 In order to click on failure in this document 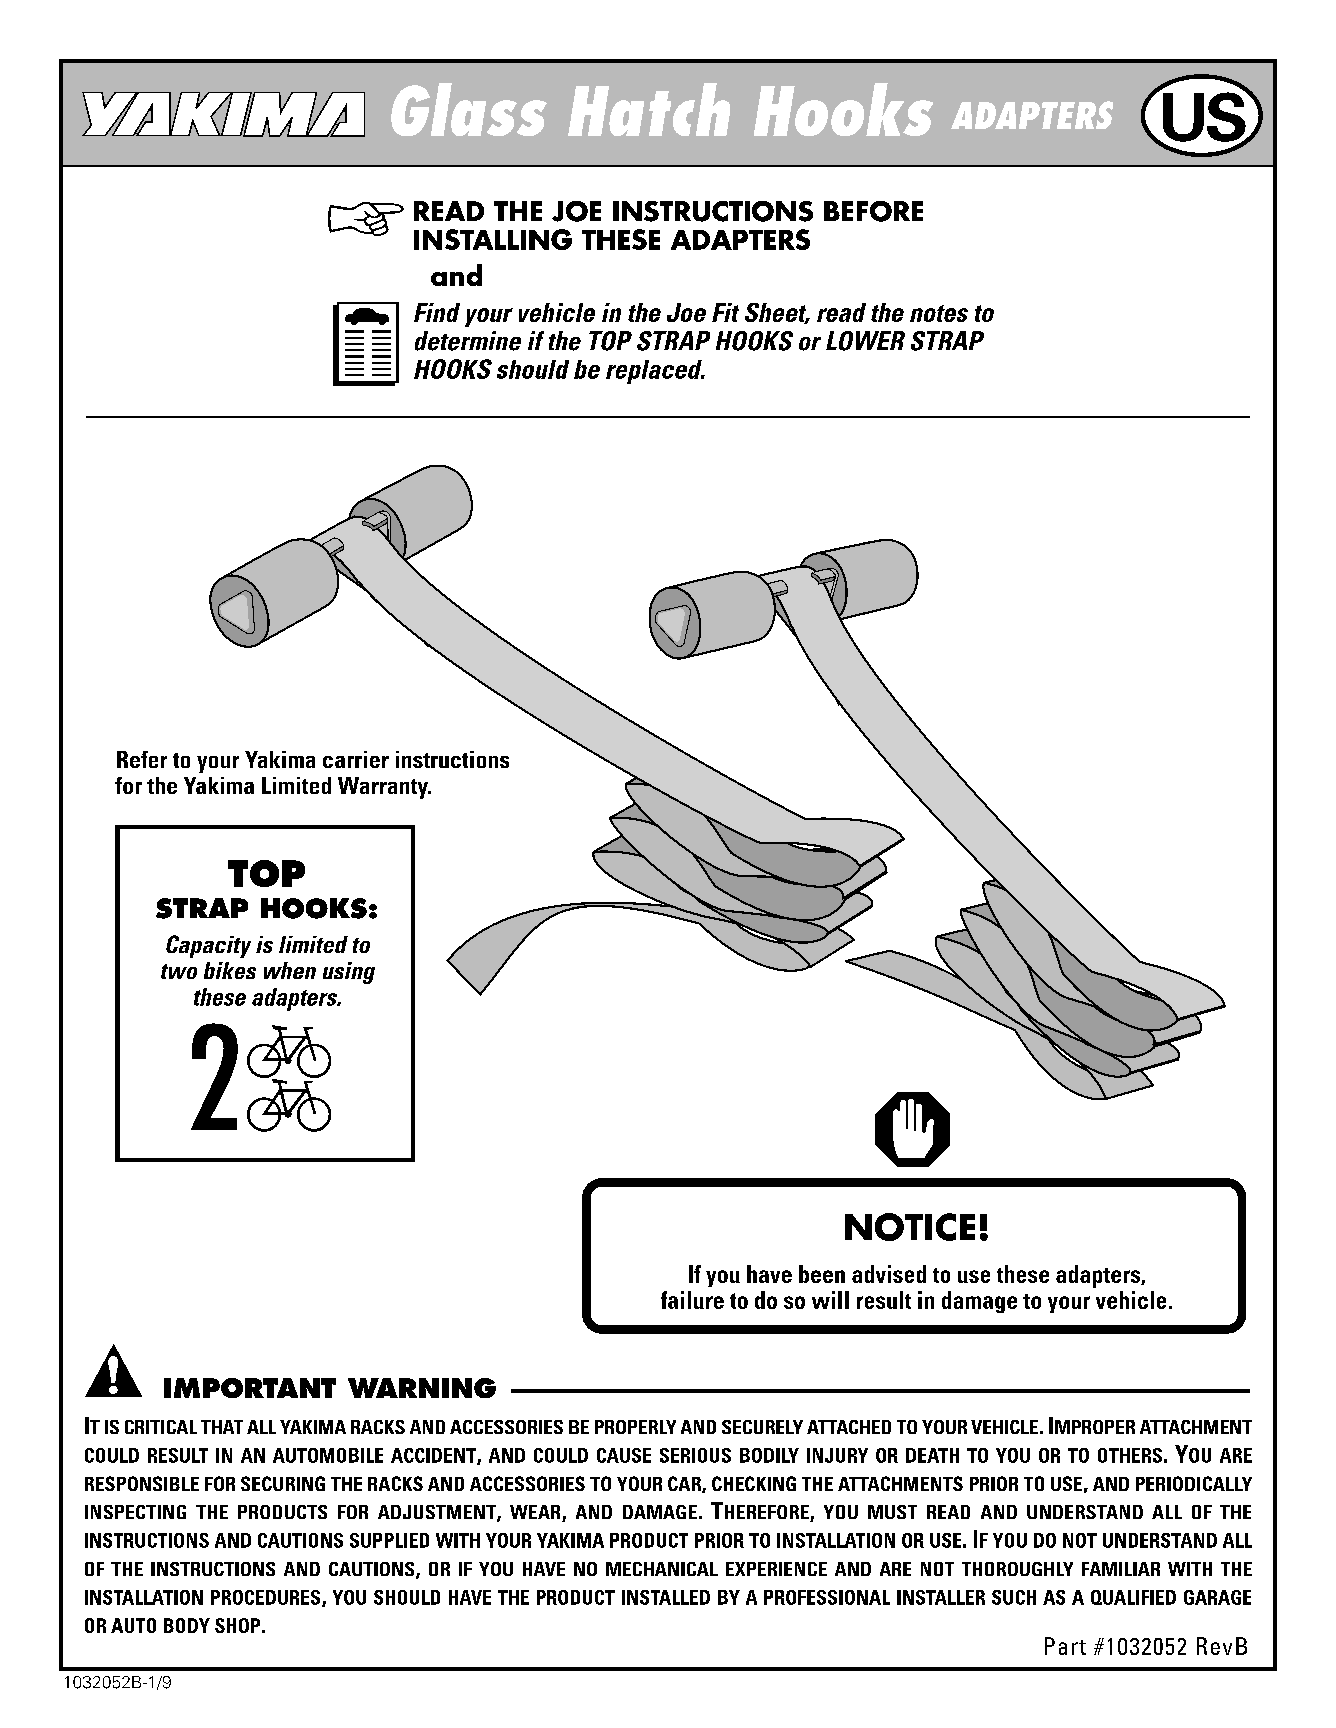, I will do `click(692, 1300)`.
